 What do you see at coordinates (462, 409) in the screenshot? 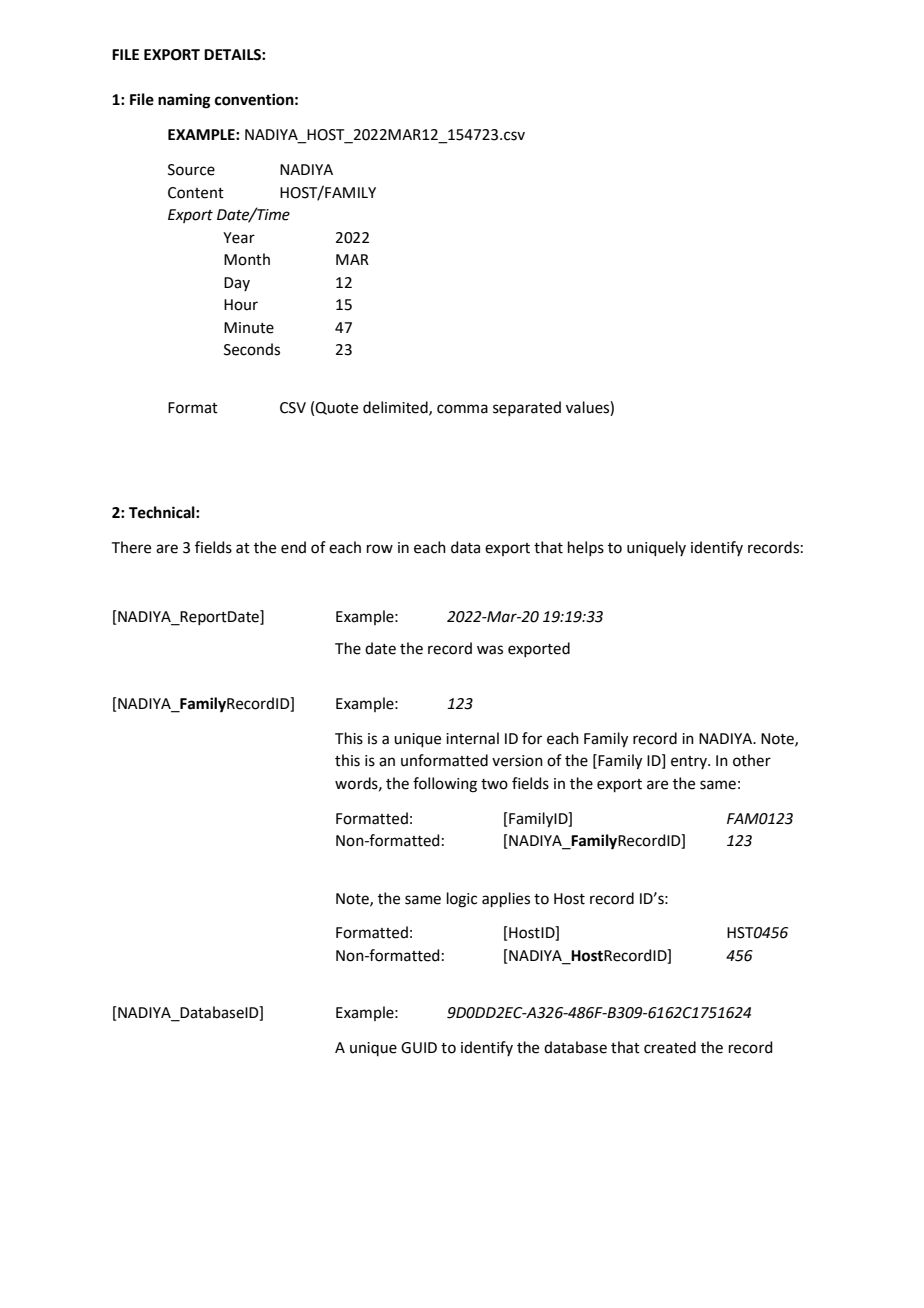
I see `comma` at bounding box center [462, 409].
